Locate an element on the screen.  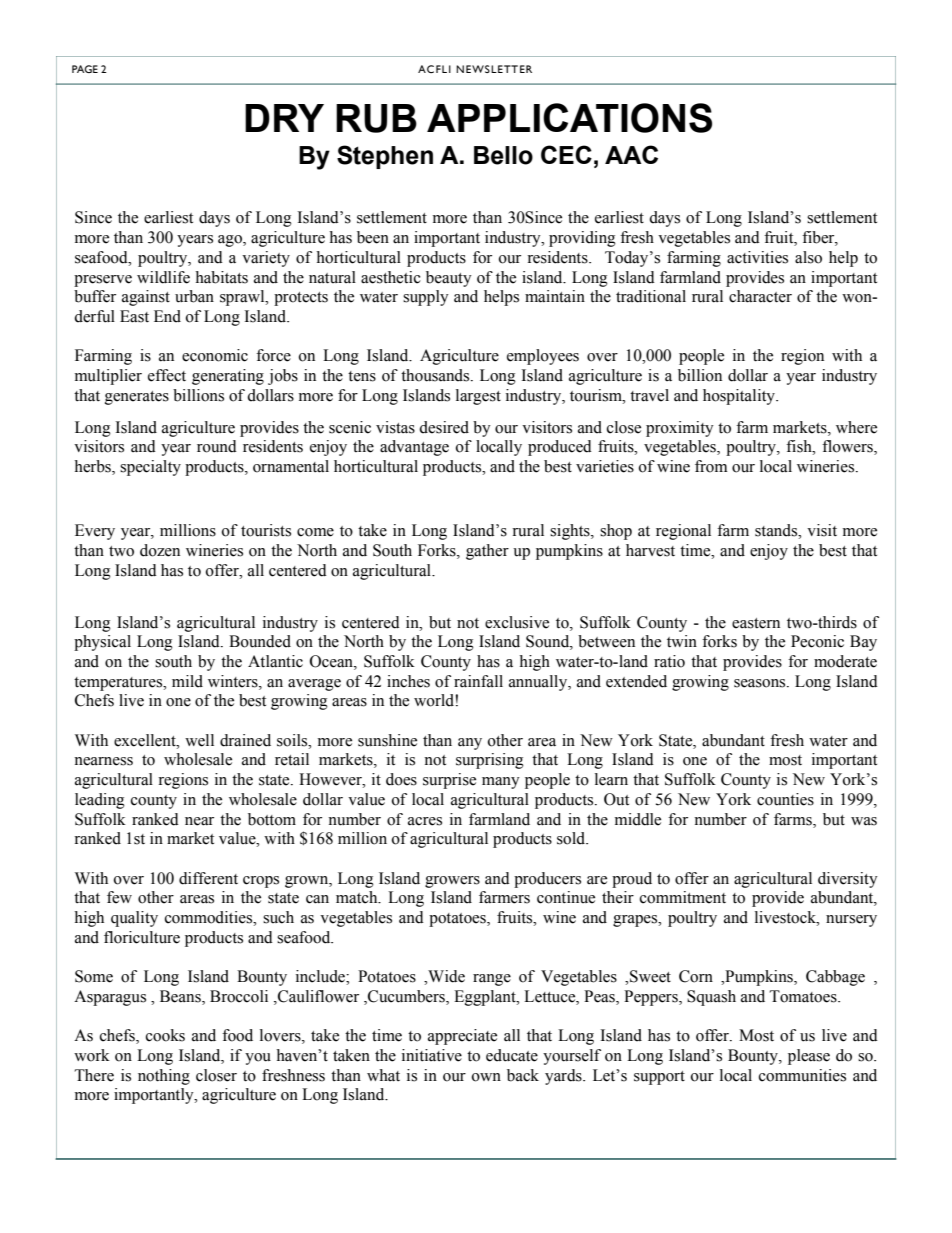
from is located at coordinates (711, 466).
